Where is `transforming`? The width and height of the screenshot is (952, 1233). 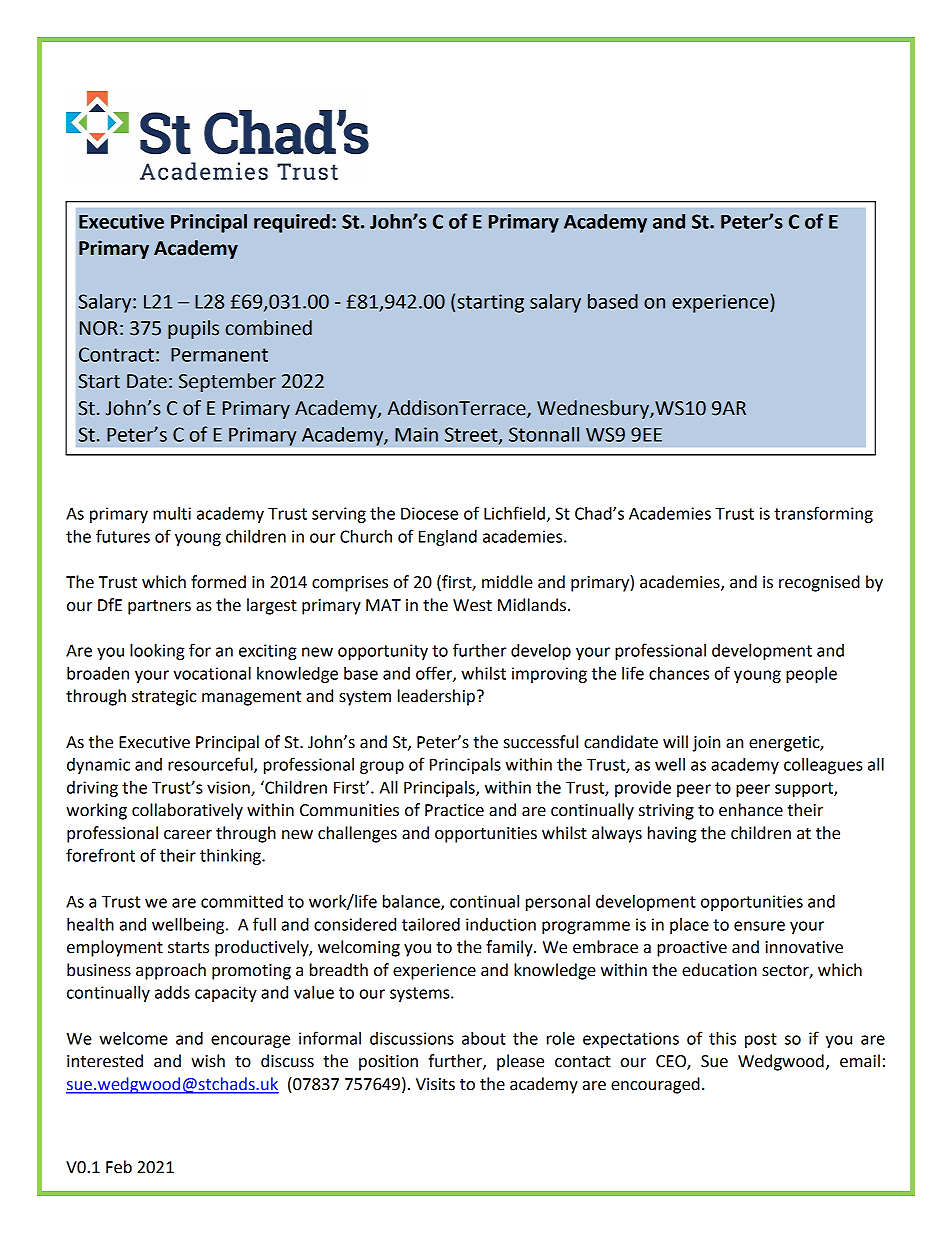 transforming is located at coordinates (823, 514).
